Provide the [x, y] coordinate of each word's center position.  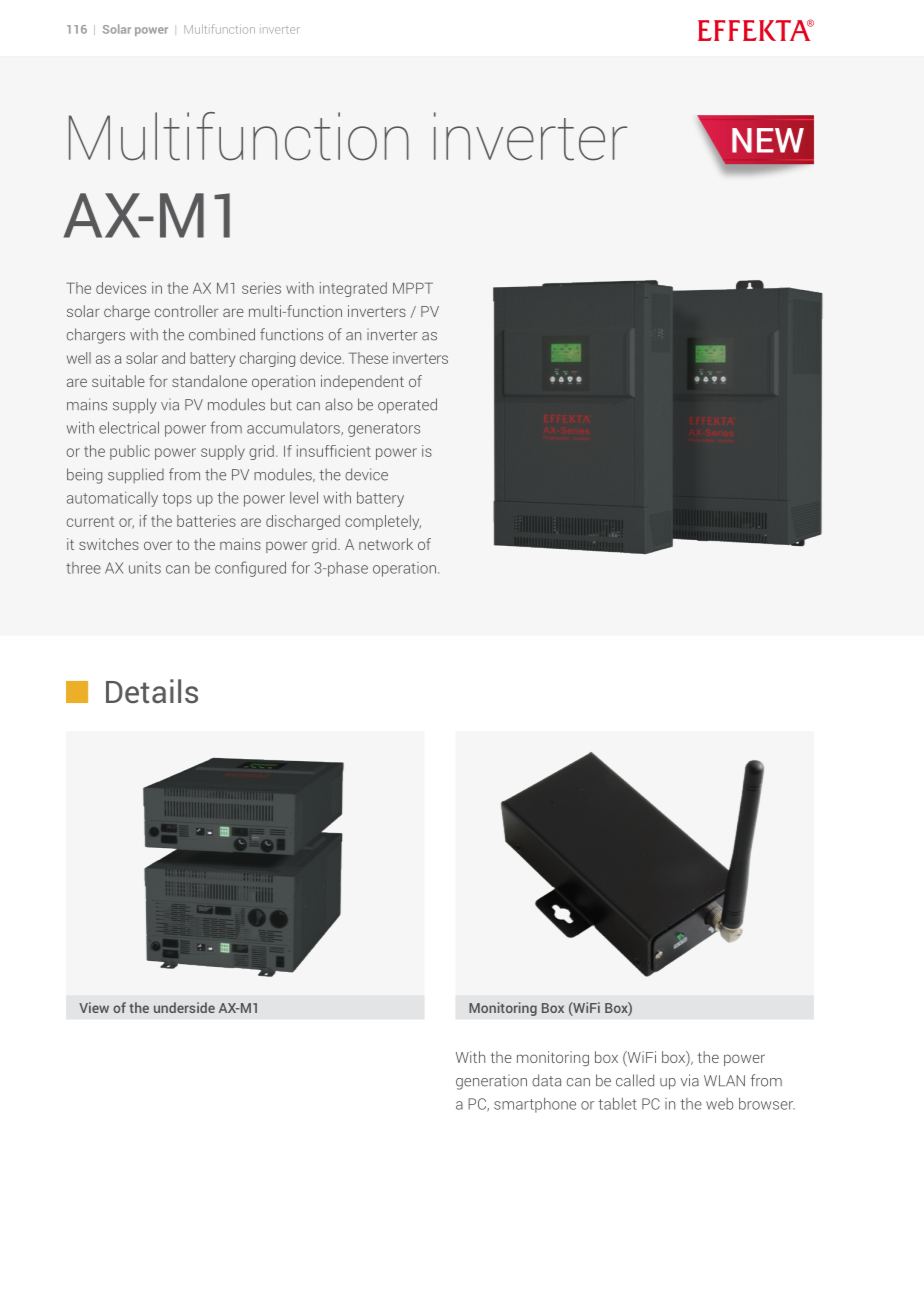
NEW [768, 140]
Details [152, 691]
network [386, 544]
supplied [136, 476]
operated [407, 406]
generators [384, 430]
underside [184, 1007]
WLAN [724, 1080]
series [261, 288]
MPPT [413, 288]
